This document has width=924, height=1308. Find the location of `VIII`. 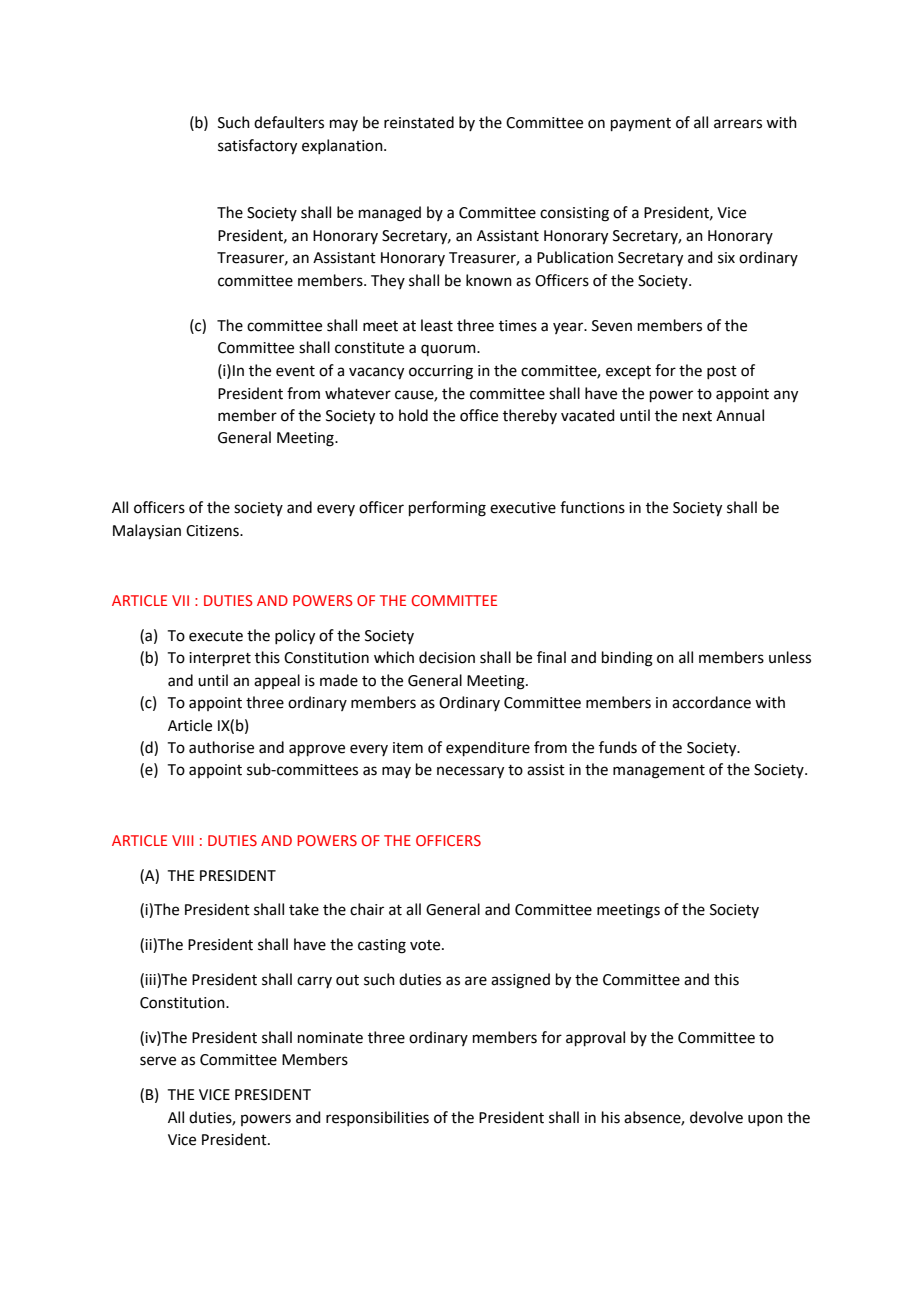

VIII is located at coordinates (183, 840).
